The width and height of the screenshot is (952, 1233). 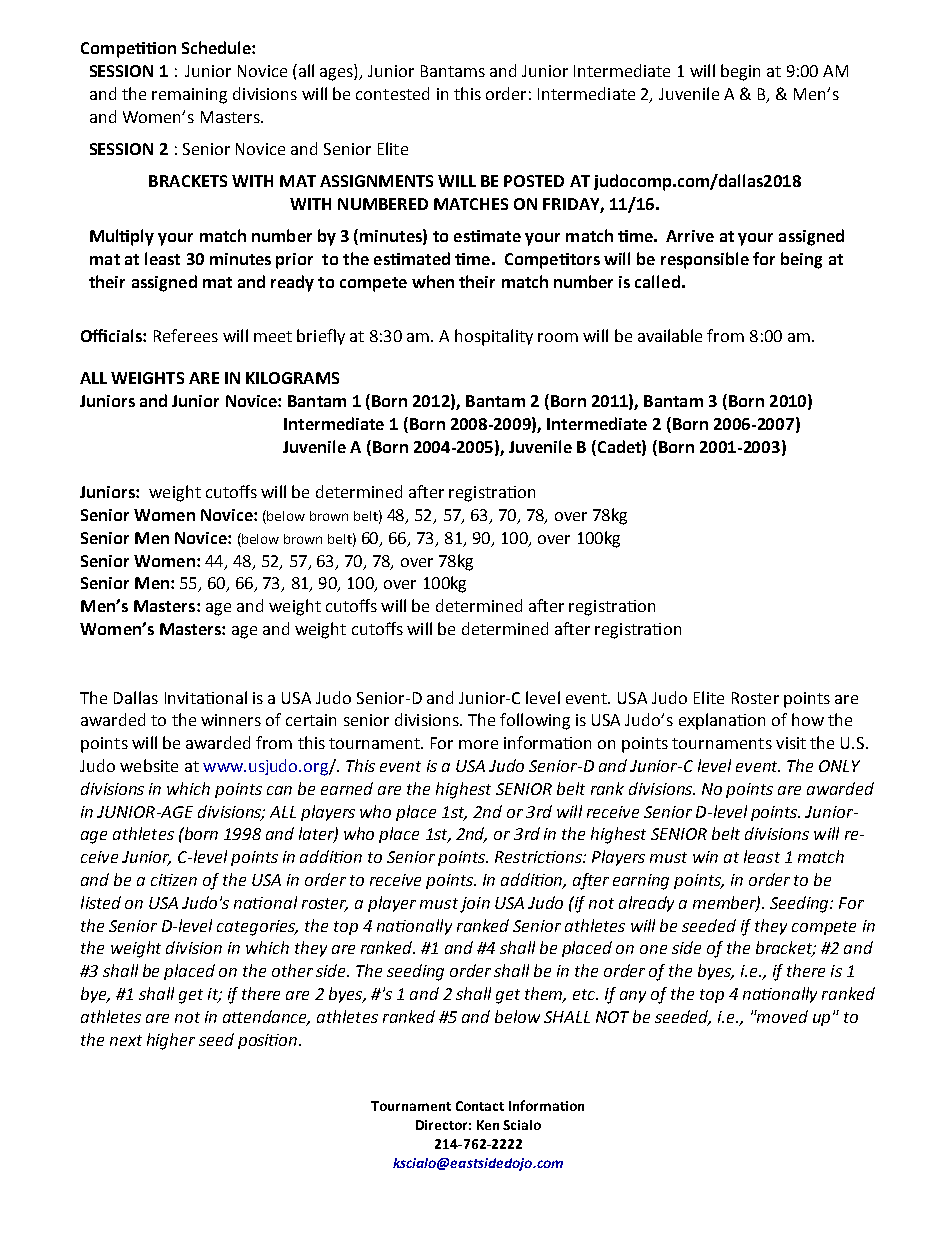 What do you see at coordinates (186, 335) in the screenshot?
I see `Referees` at bounding box center [186, 335].
